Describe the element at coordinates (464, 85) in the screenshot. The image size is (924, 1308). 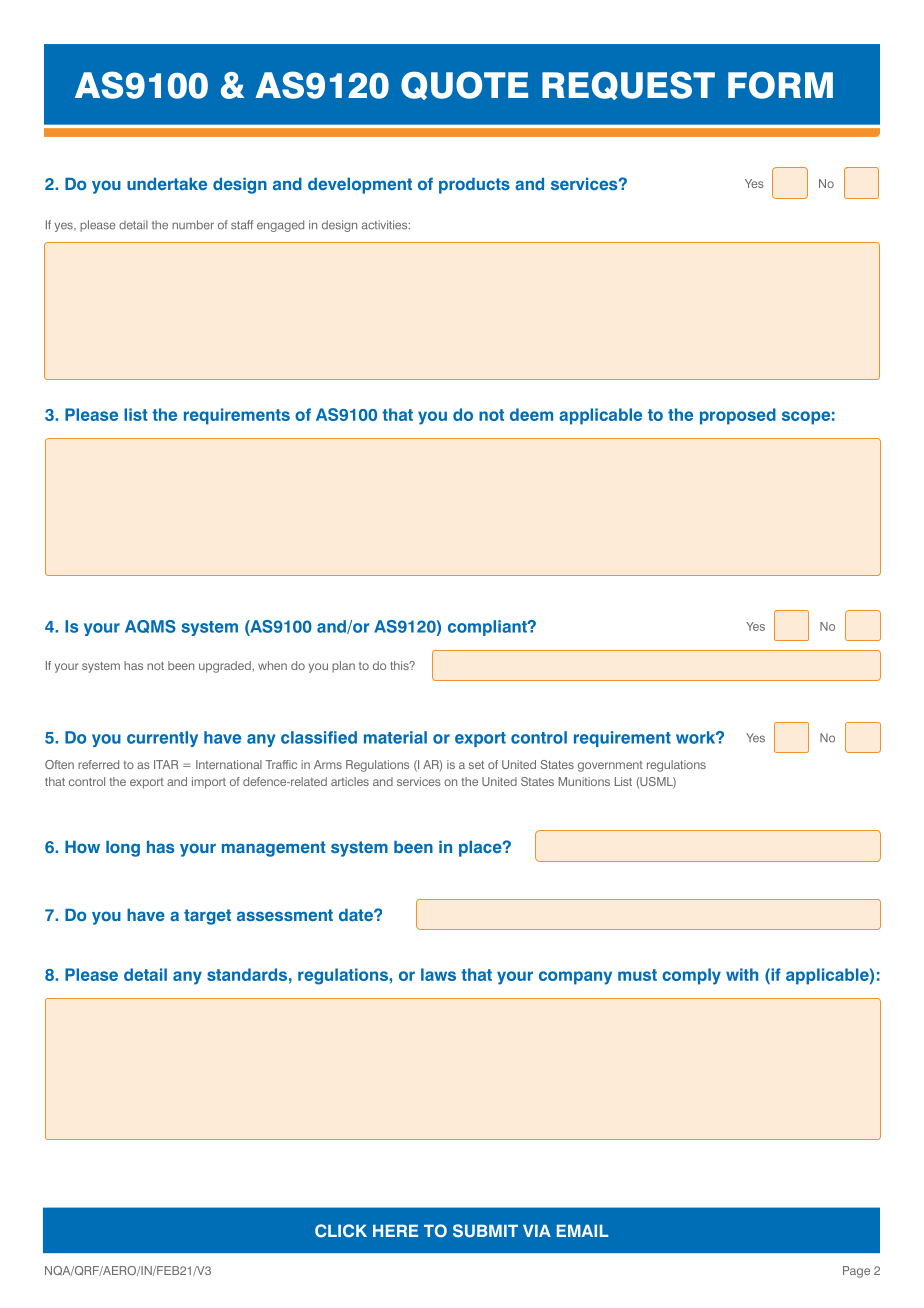
I see `QUOTE` at that location.
